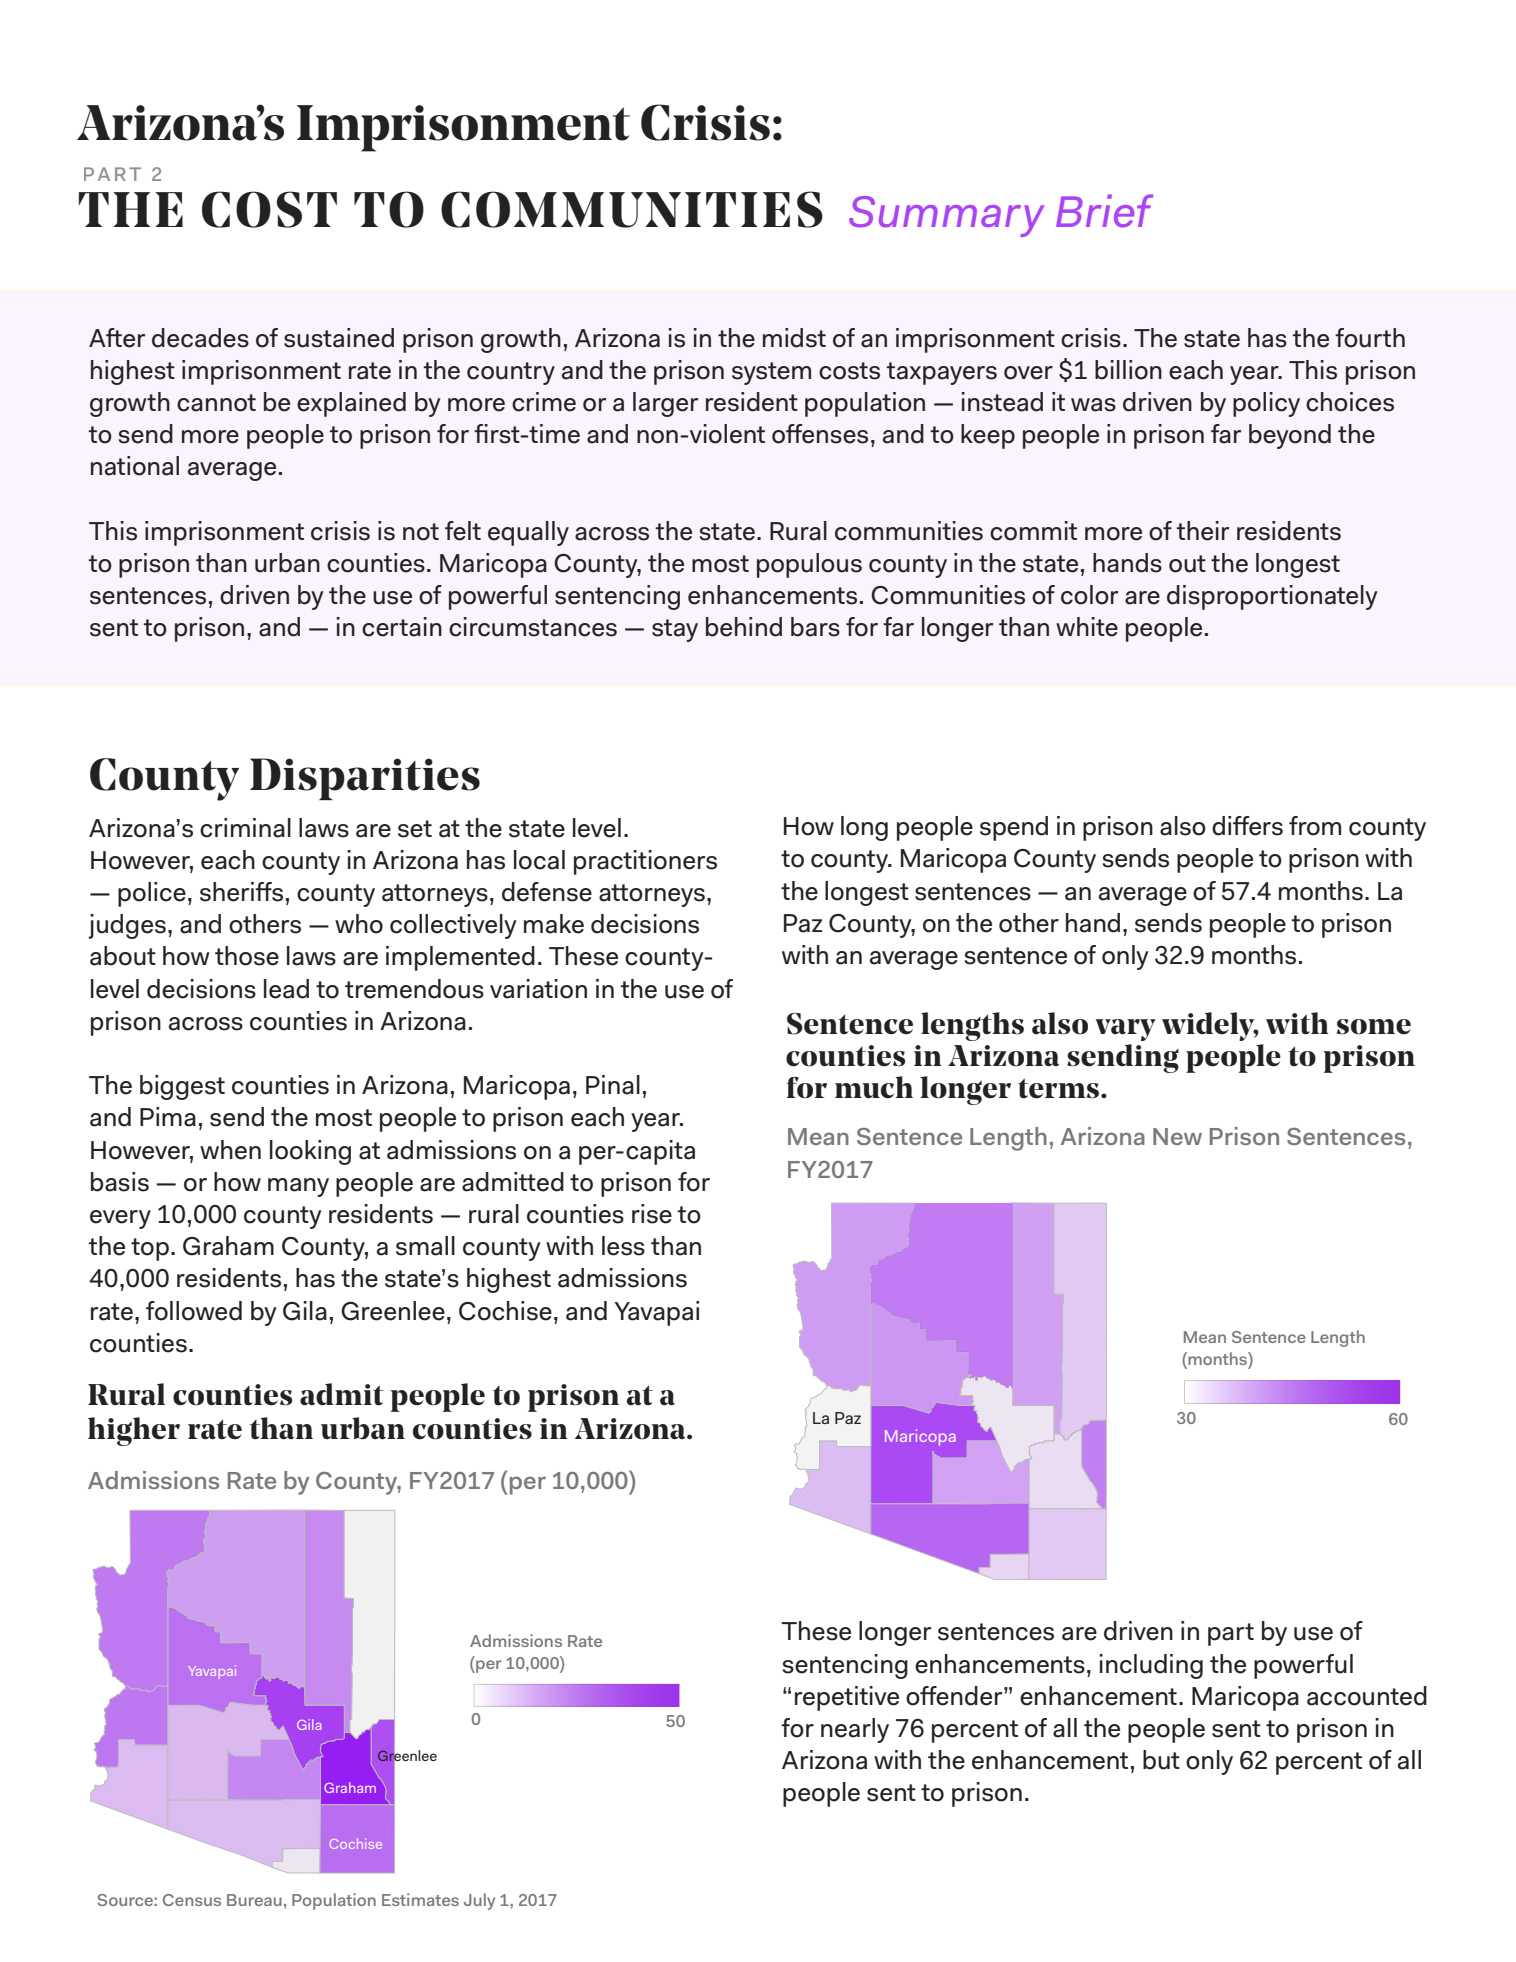 Image resolution: width=1516 pixels, height=1962 pixels. I want to click on Brief, so click(1104, 211).
